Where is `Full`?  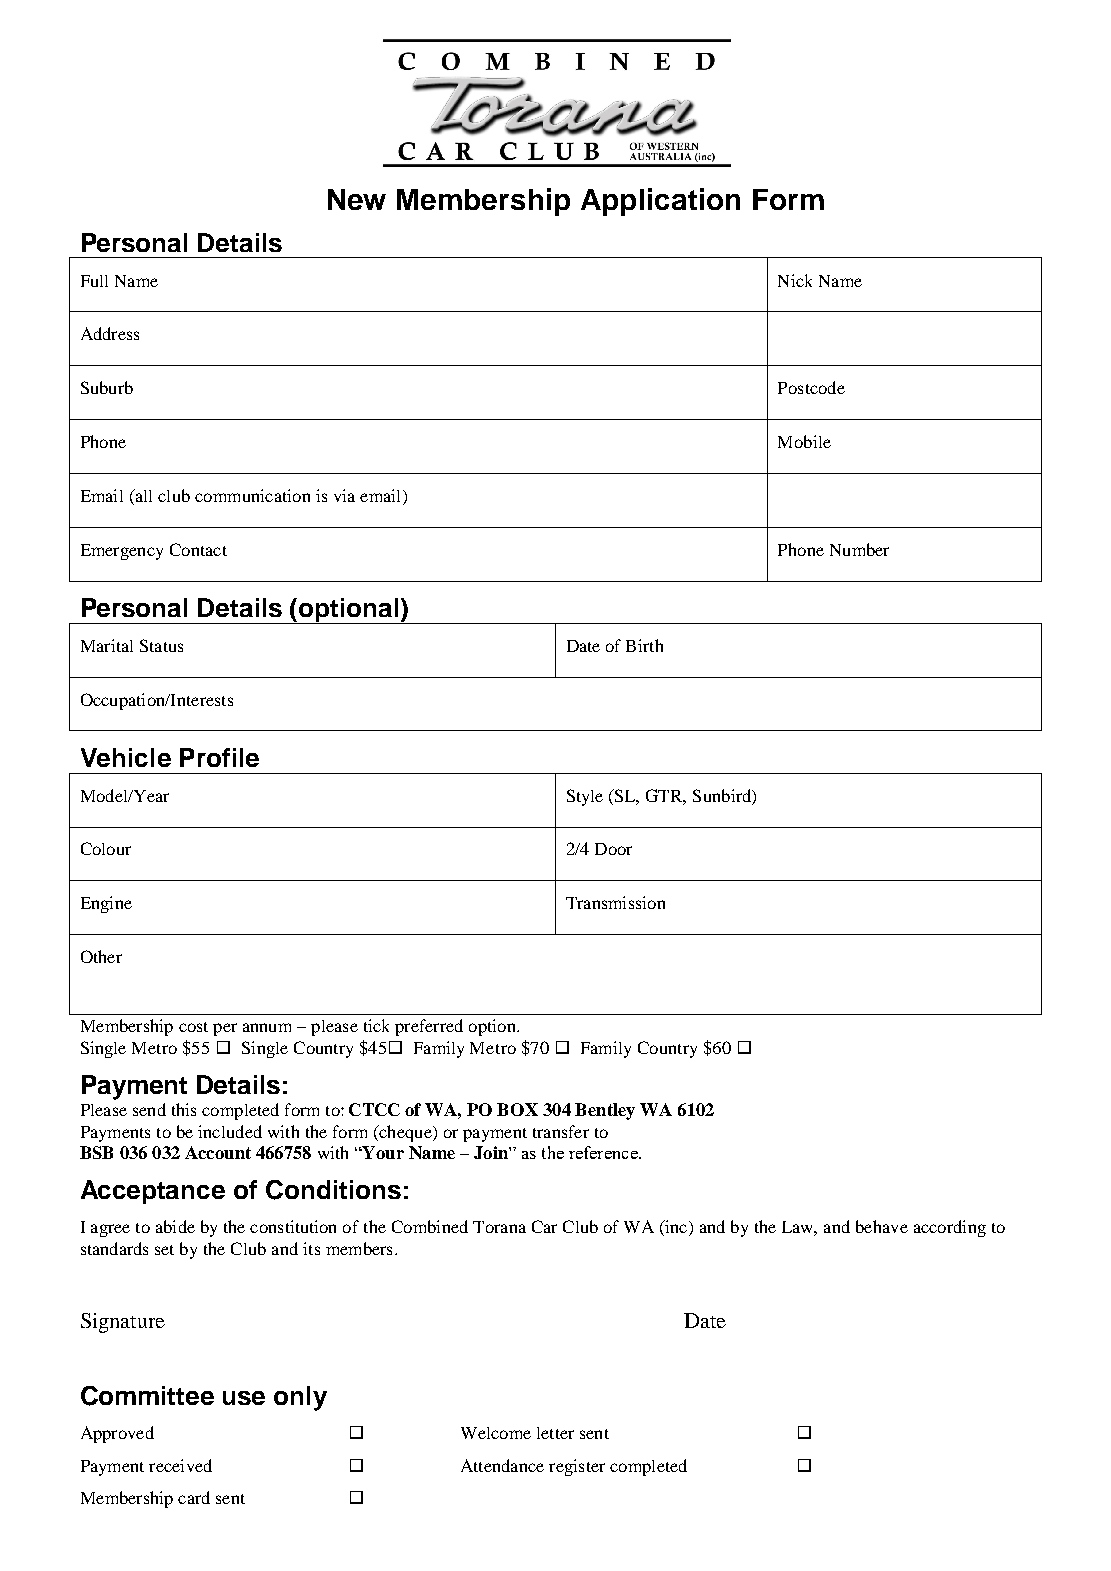
Full is located at coordinates (94, 281).
